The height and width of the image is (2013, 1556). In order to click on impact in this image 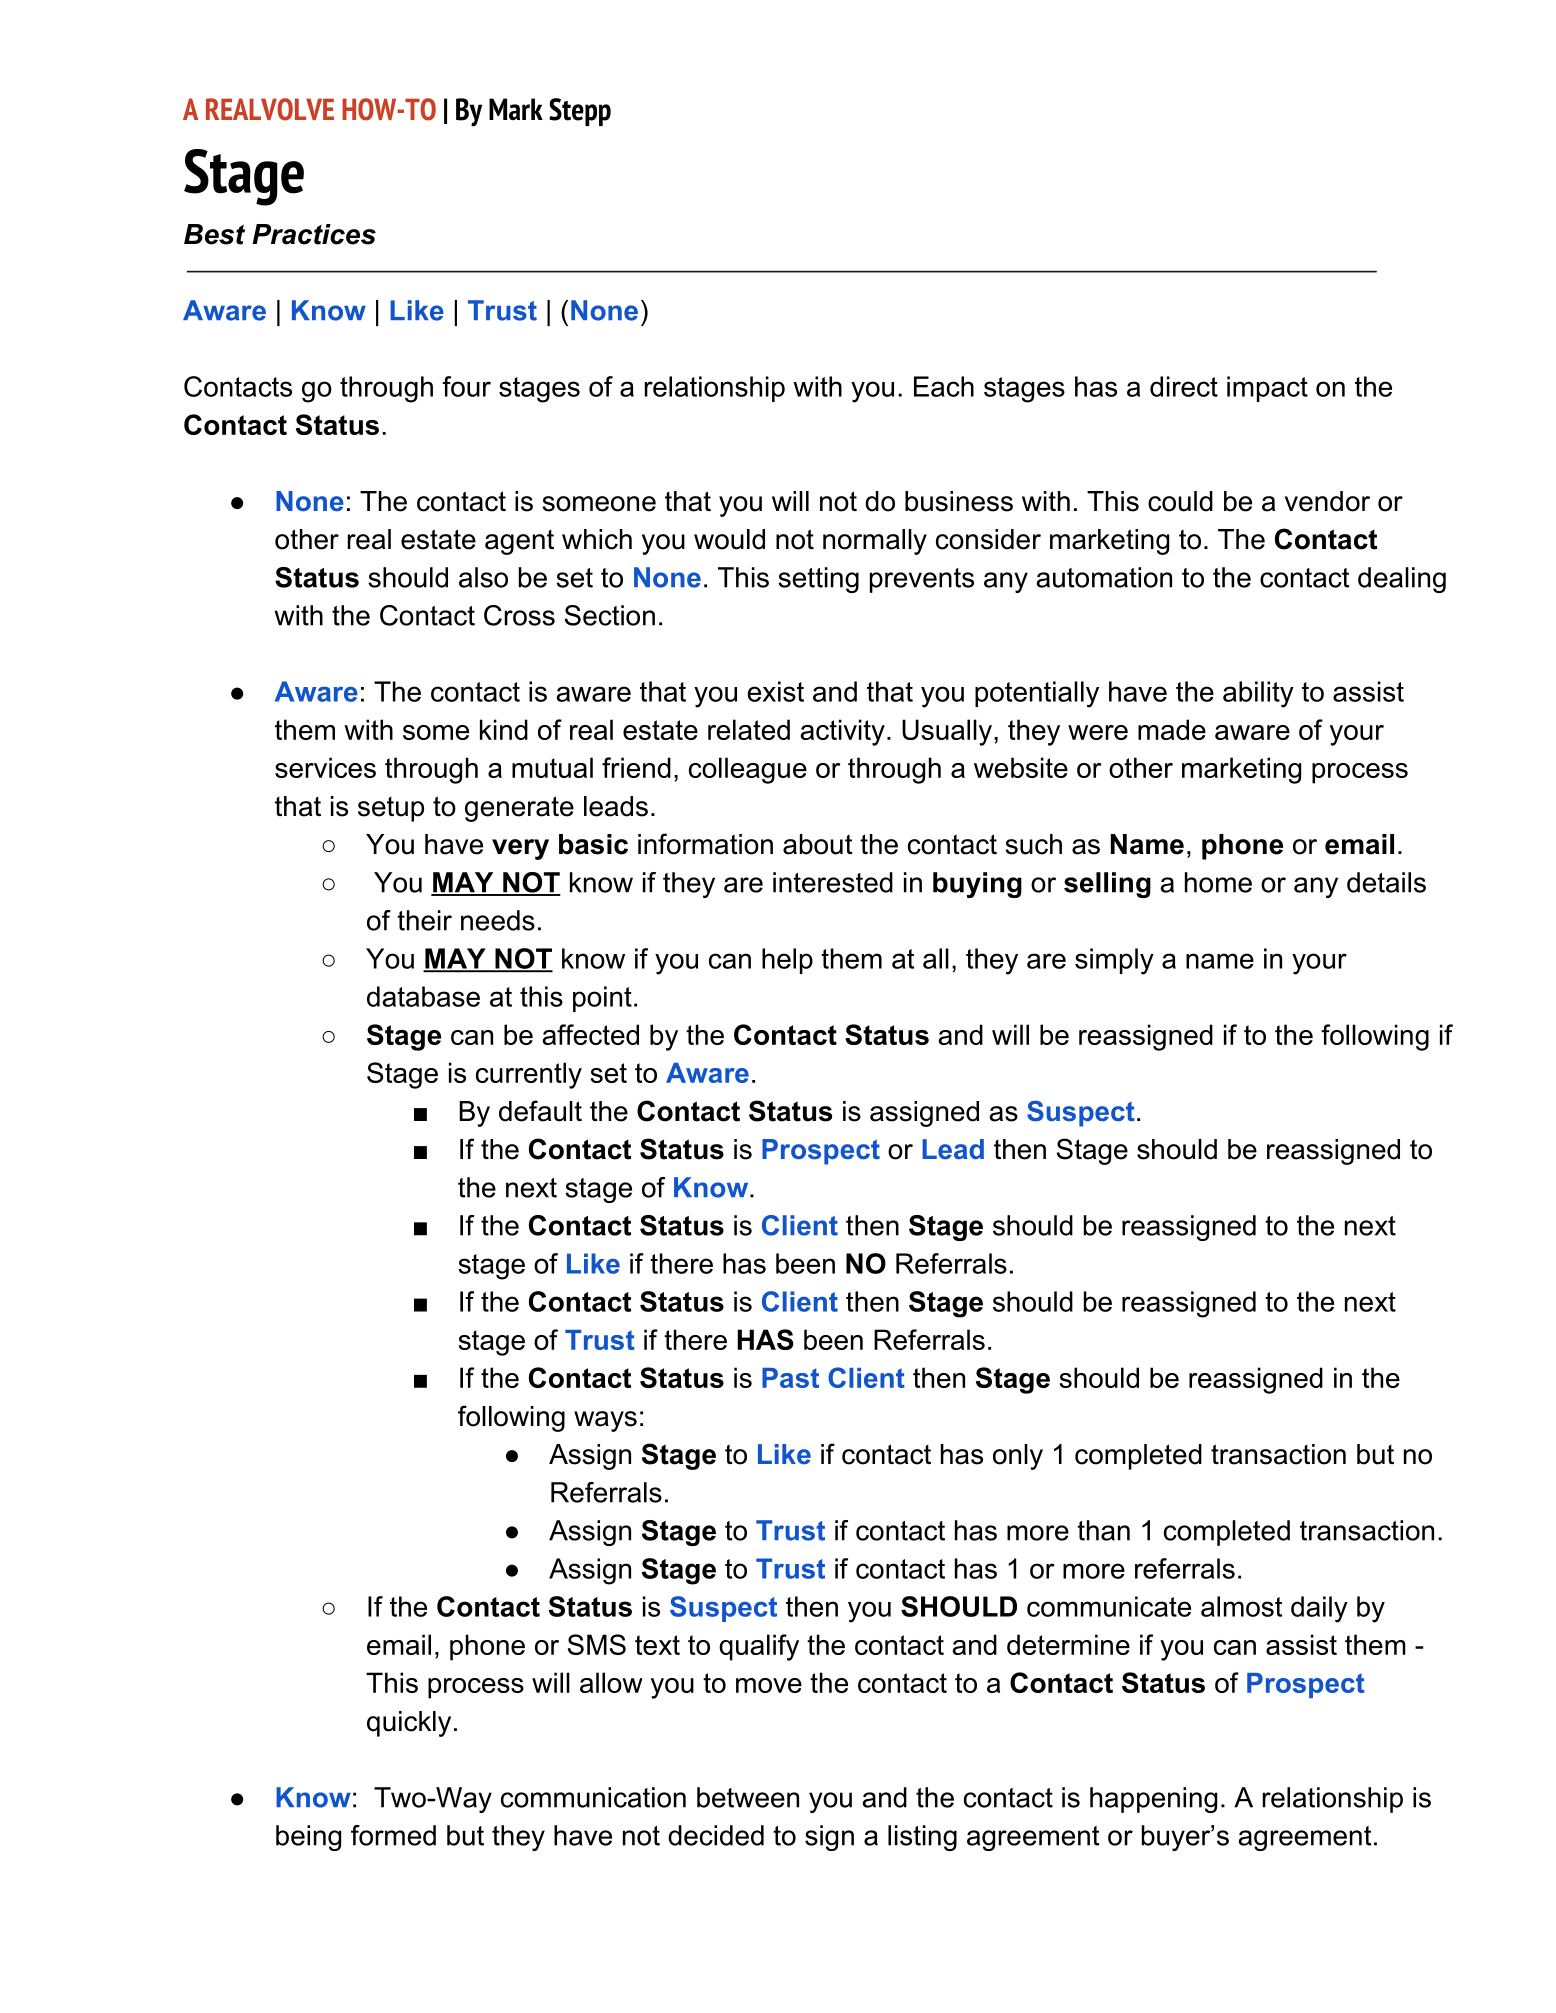, I will do `click(1267, 389)`.
